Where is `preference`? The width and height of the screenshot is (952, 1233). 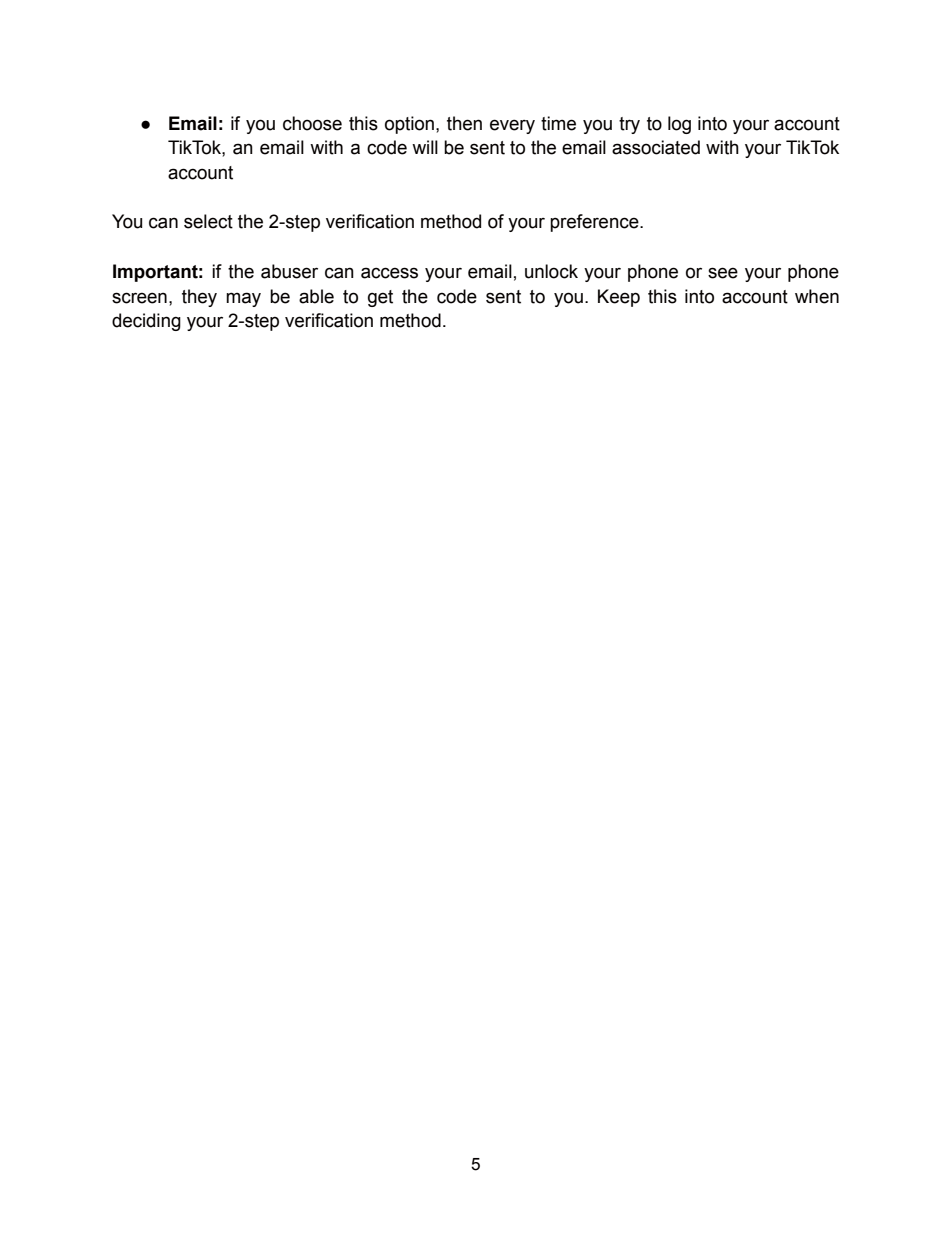
preference is located at coordinates (595, 223).
